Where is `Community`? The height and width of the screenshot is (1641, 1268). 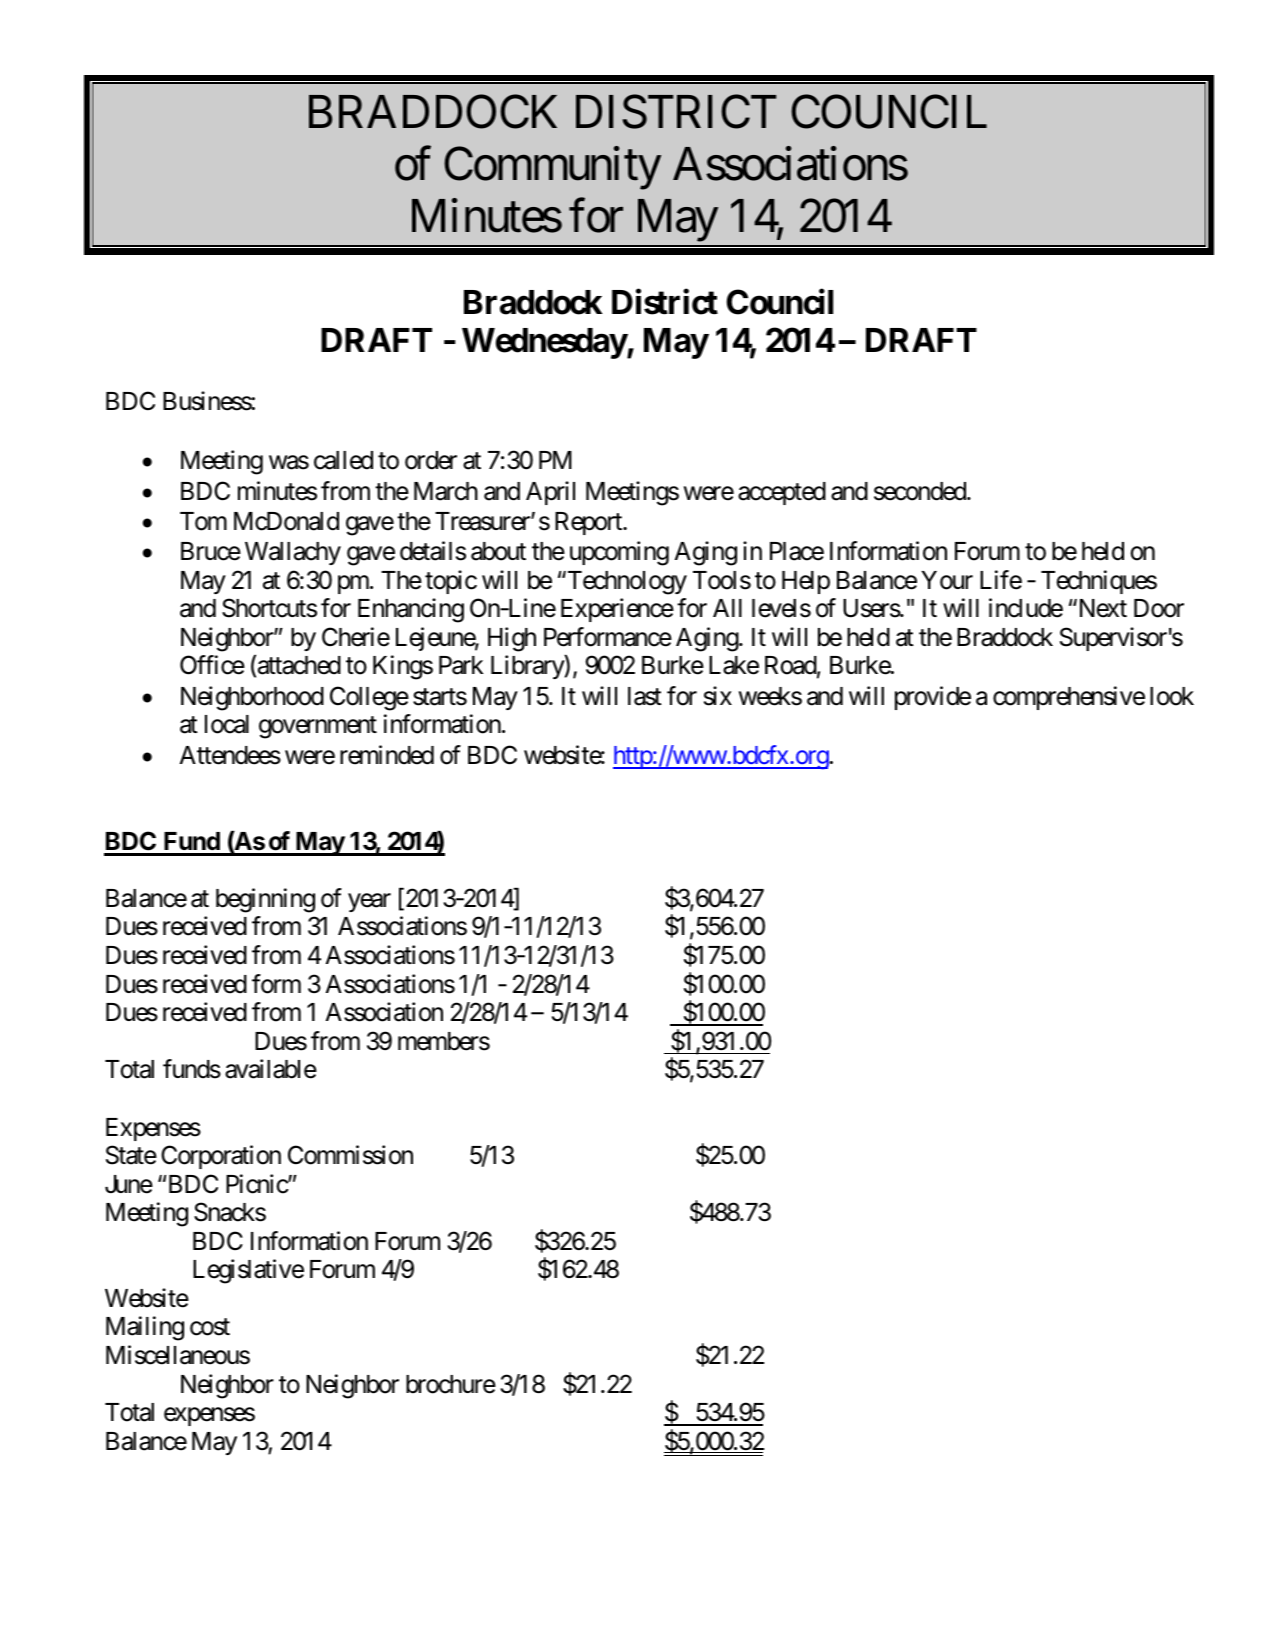 Community is located at coordinates (552, 168).
